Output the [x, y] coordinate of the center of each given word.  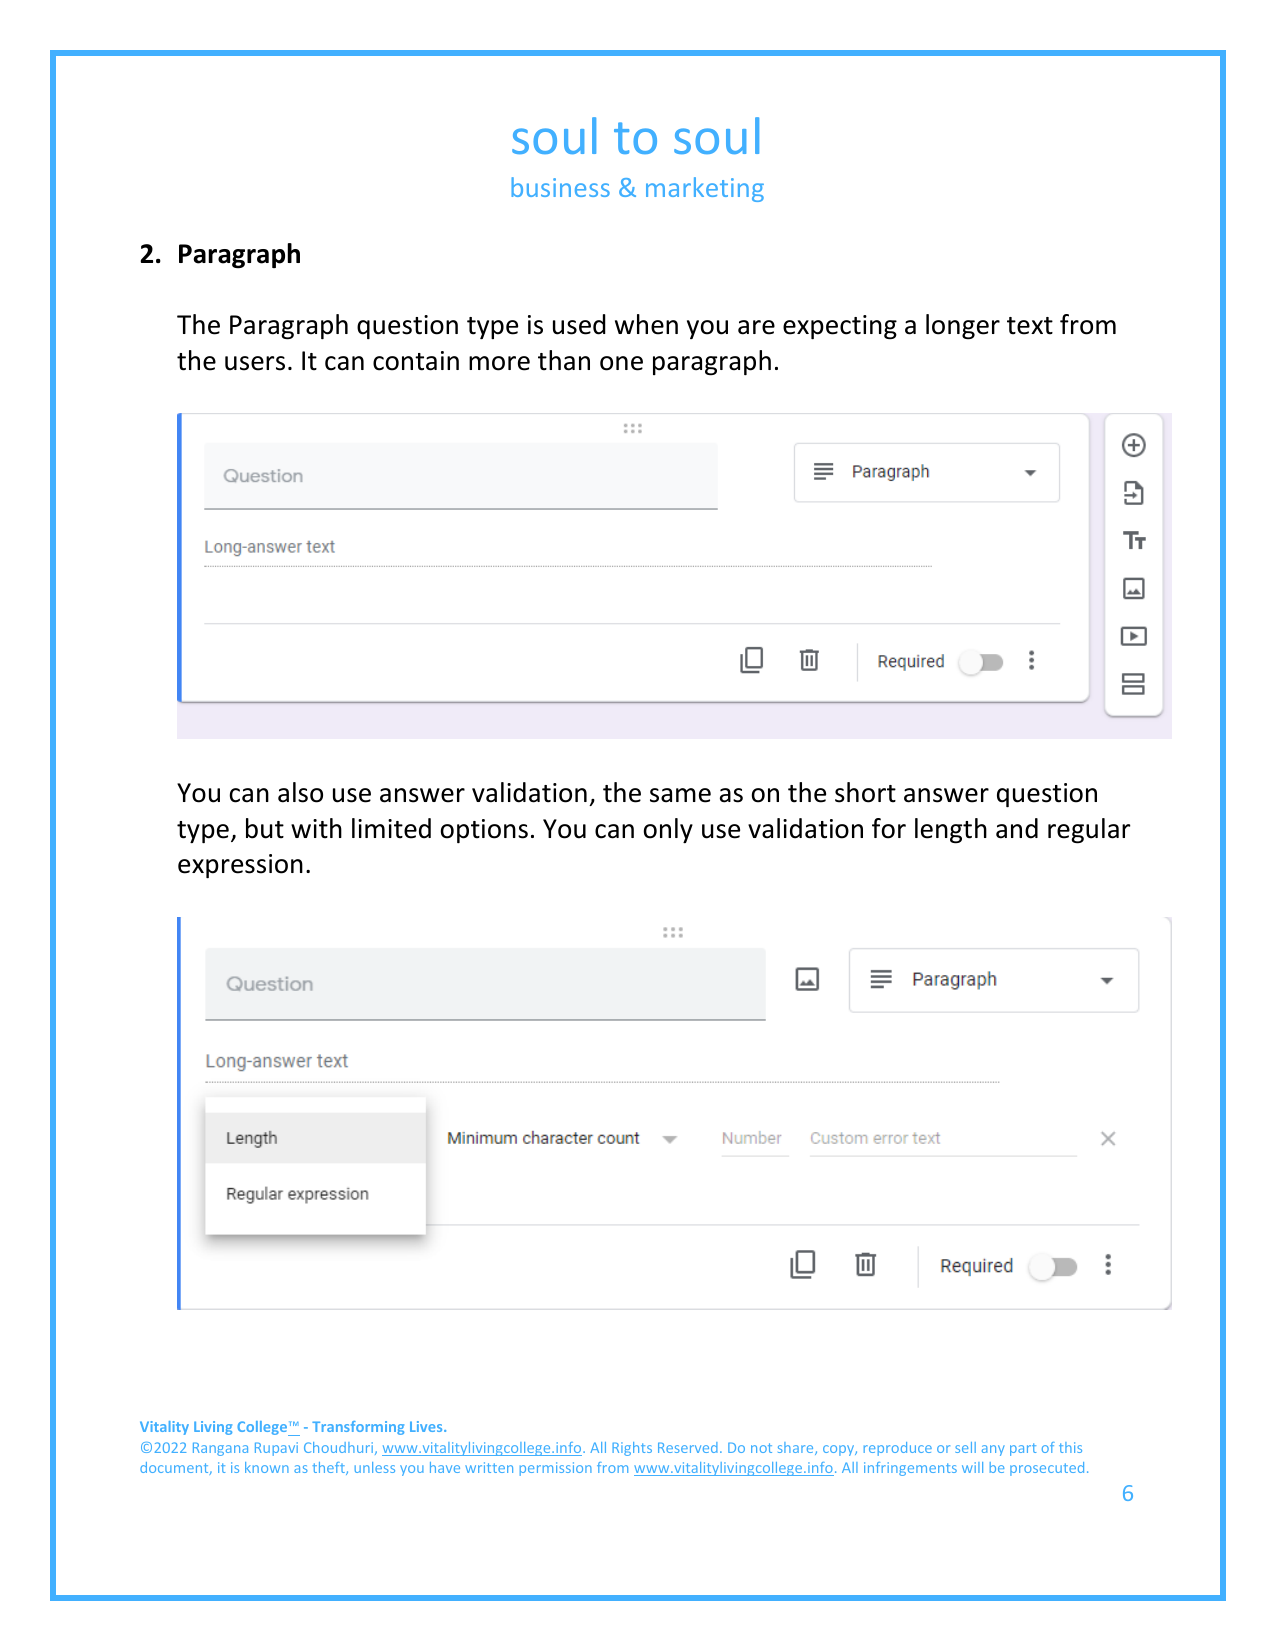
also [300, 792]
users [255, 363]
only [668, 830]
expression [240, 866]
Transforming [358, 1428]
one [621, 363]
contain [416, 361]
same [680, 795]
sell [965, 1447]
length [951, 831]
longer [963, 327]
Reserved [688, 1447]
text [1030, 326]
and [1017, 828]
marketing [705, 189]
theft [330, 1468]
